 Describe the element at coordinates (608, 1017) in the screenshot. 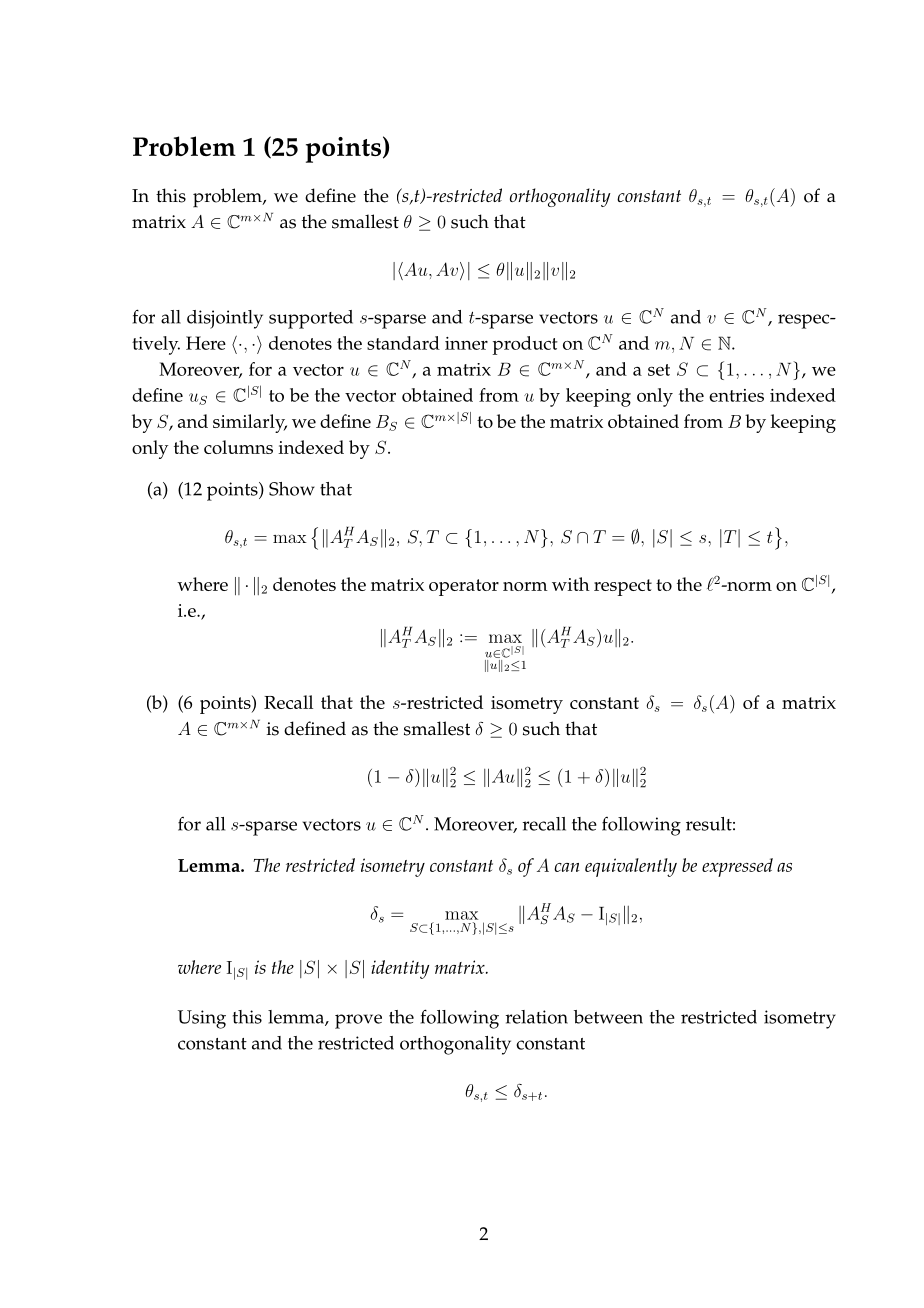

I see `between` at that location.
